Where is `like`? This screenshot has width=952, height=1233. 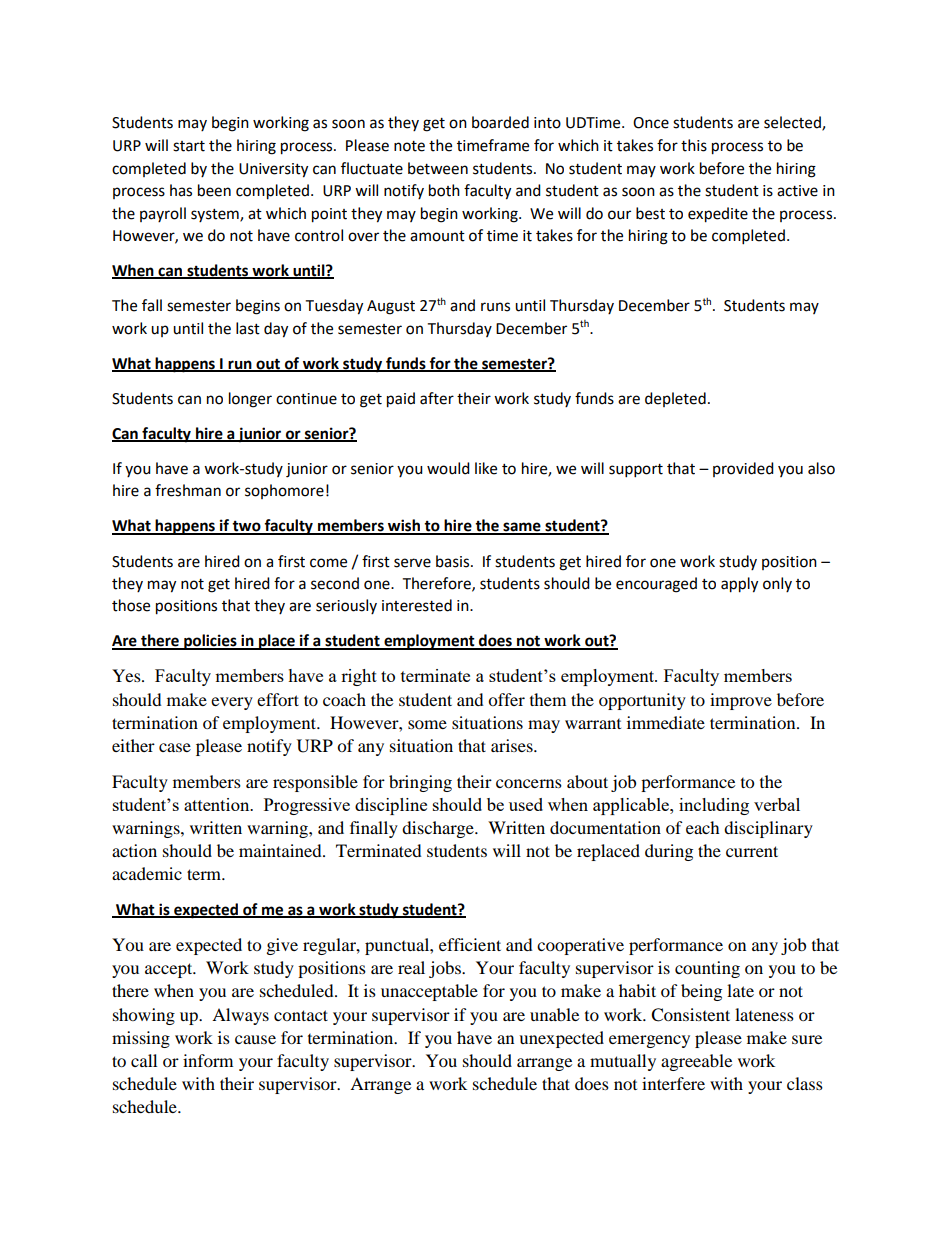
like is located at coordinates (486, 468).
